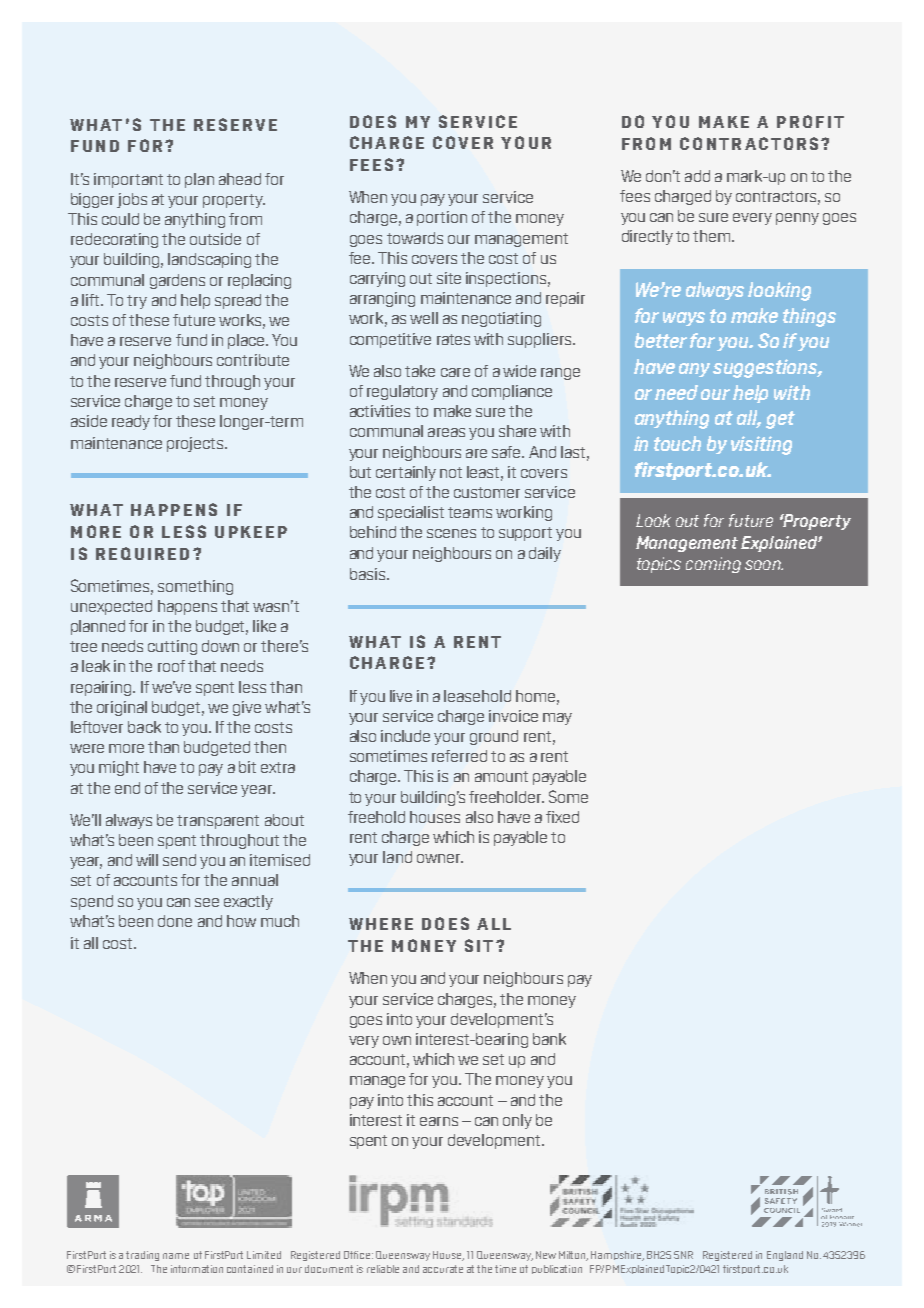 The height and width of the screenshot is (1308, 924). I want to click on projects, so click(195, 444).
